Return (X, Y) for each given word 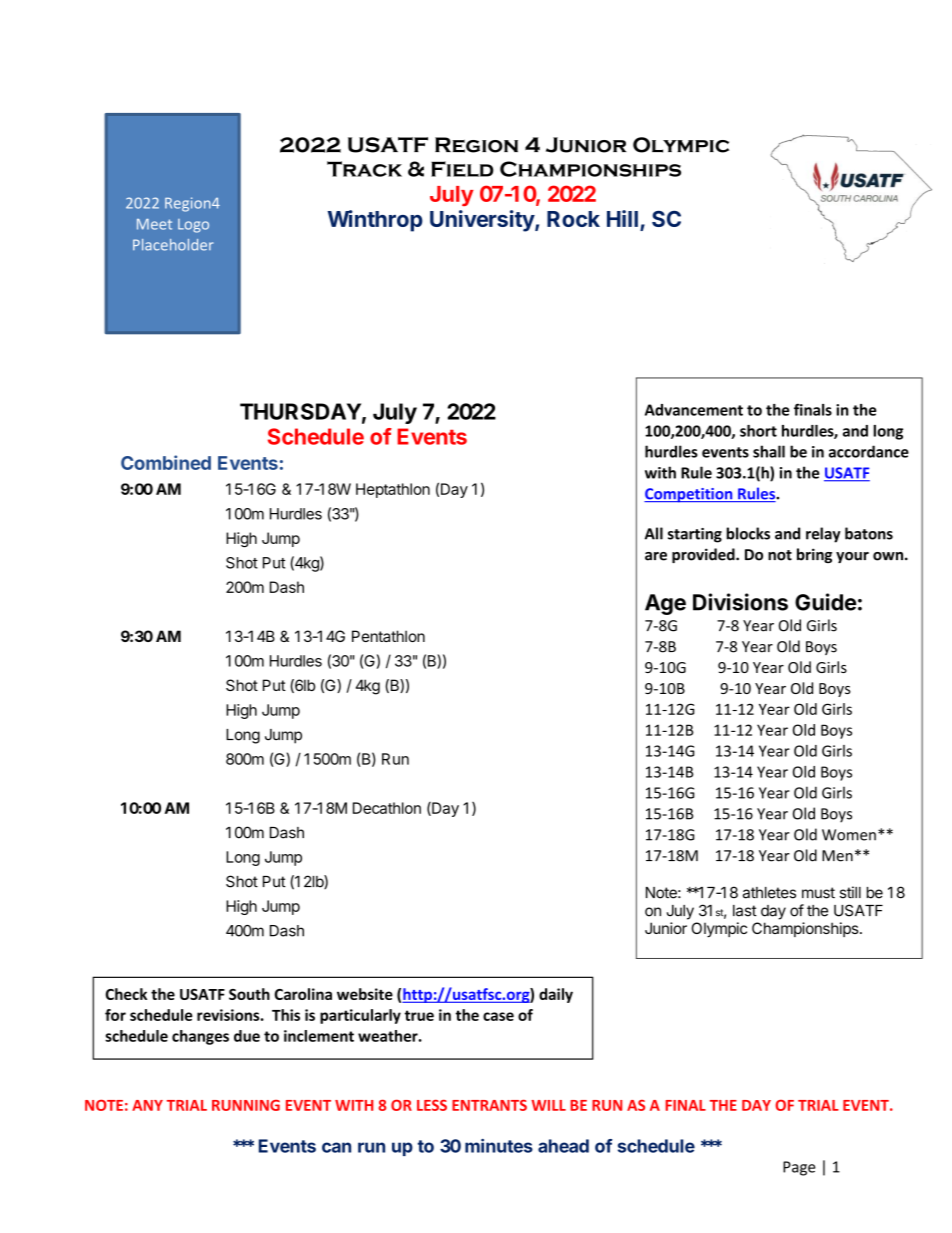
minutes (499, 1146)
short (758, 431)
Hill (622, 218)
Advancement (694, 410)
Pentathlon (388, 636)
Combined (166, 462)
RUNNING (246, 1105)
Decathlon (387, 808)
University (483, 221)
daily (556, 995)
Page (799, 1168)
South (249, 994)
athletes (769, 893)
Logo (193, 226)
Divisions (740, 602)
